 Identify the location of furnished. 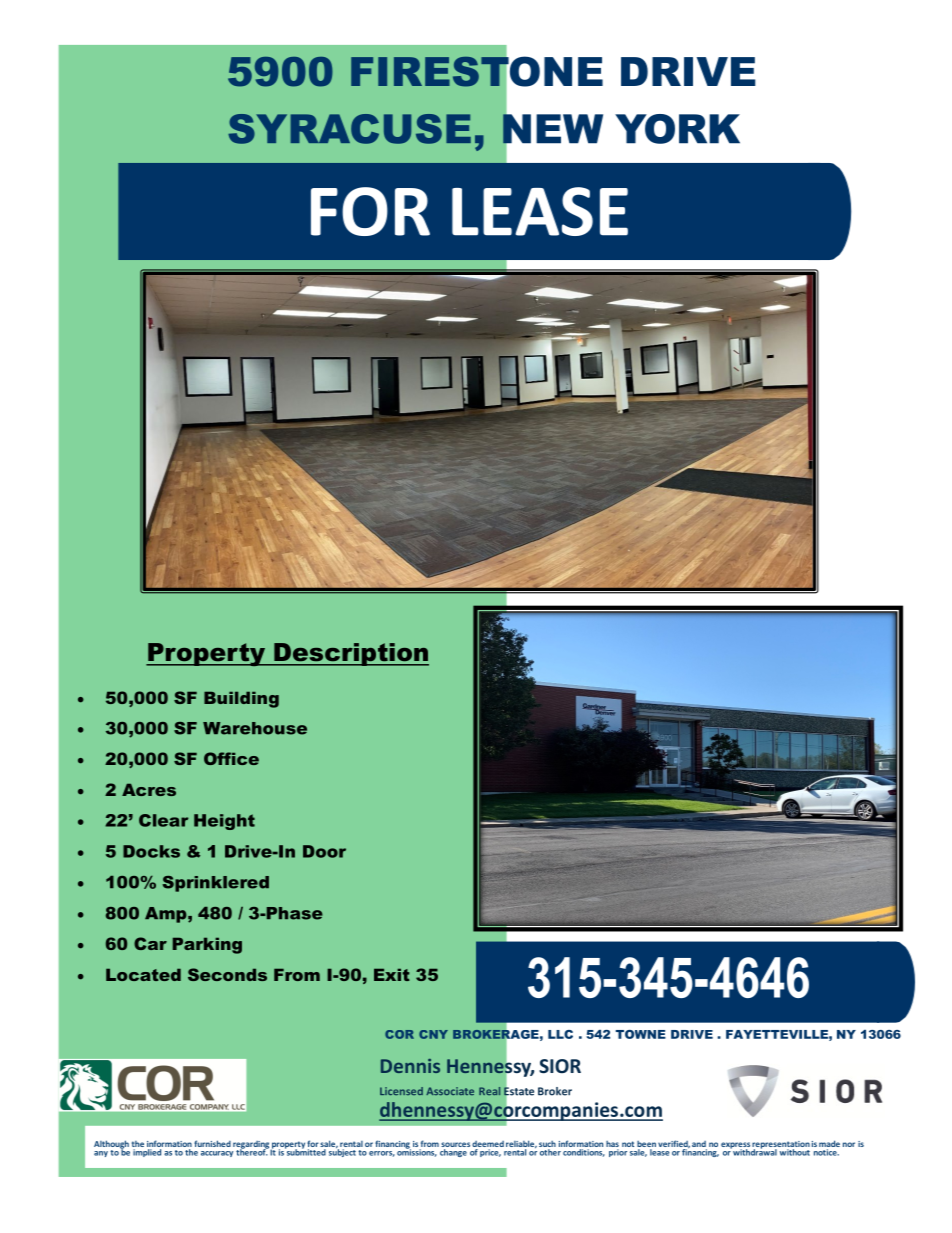
(212, 1143).
